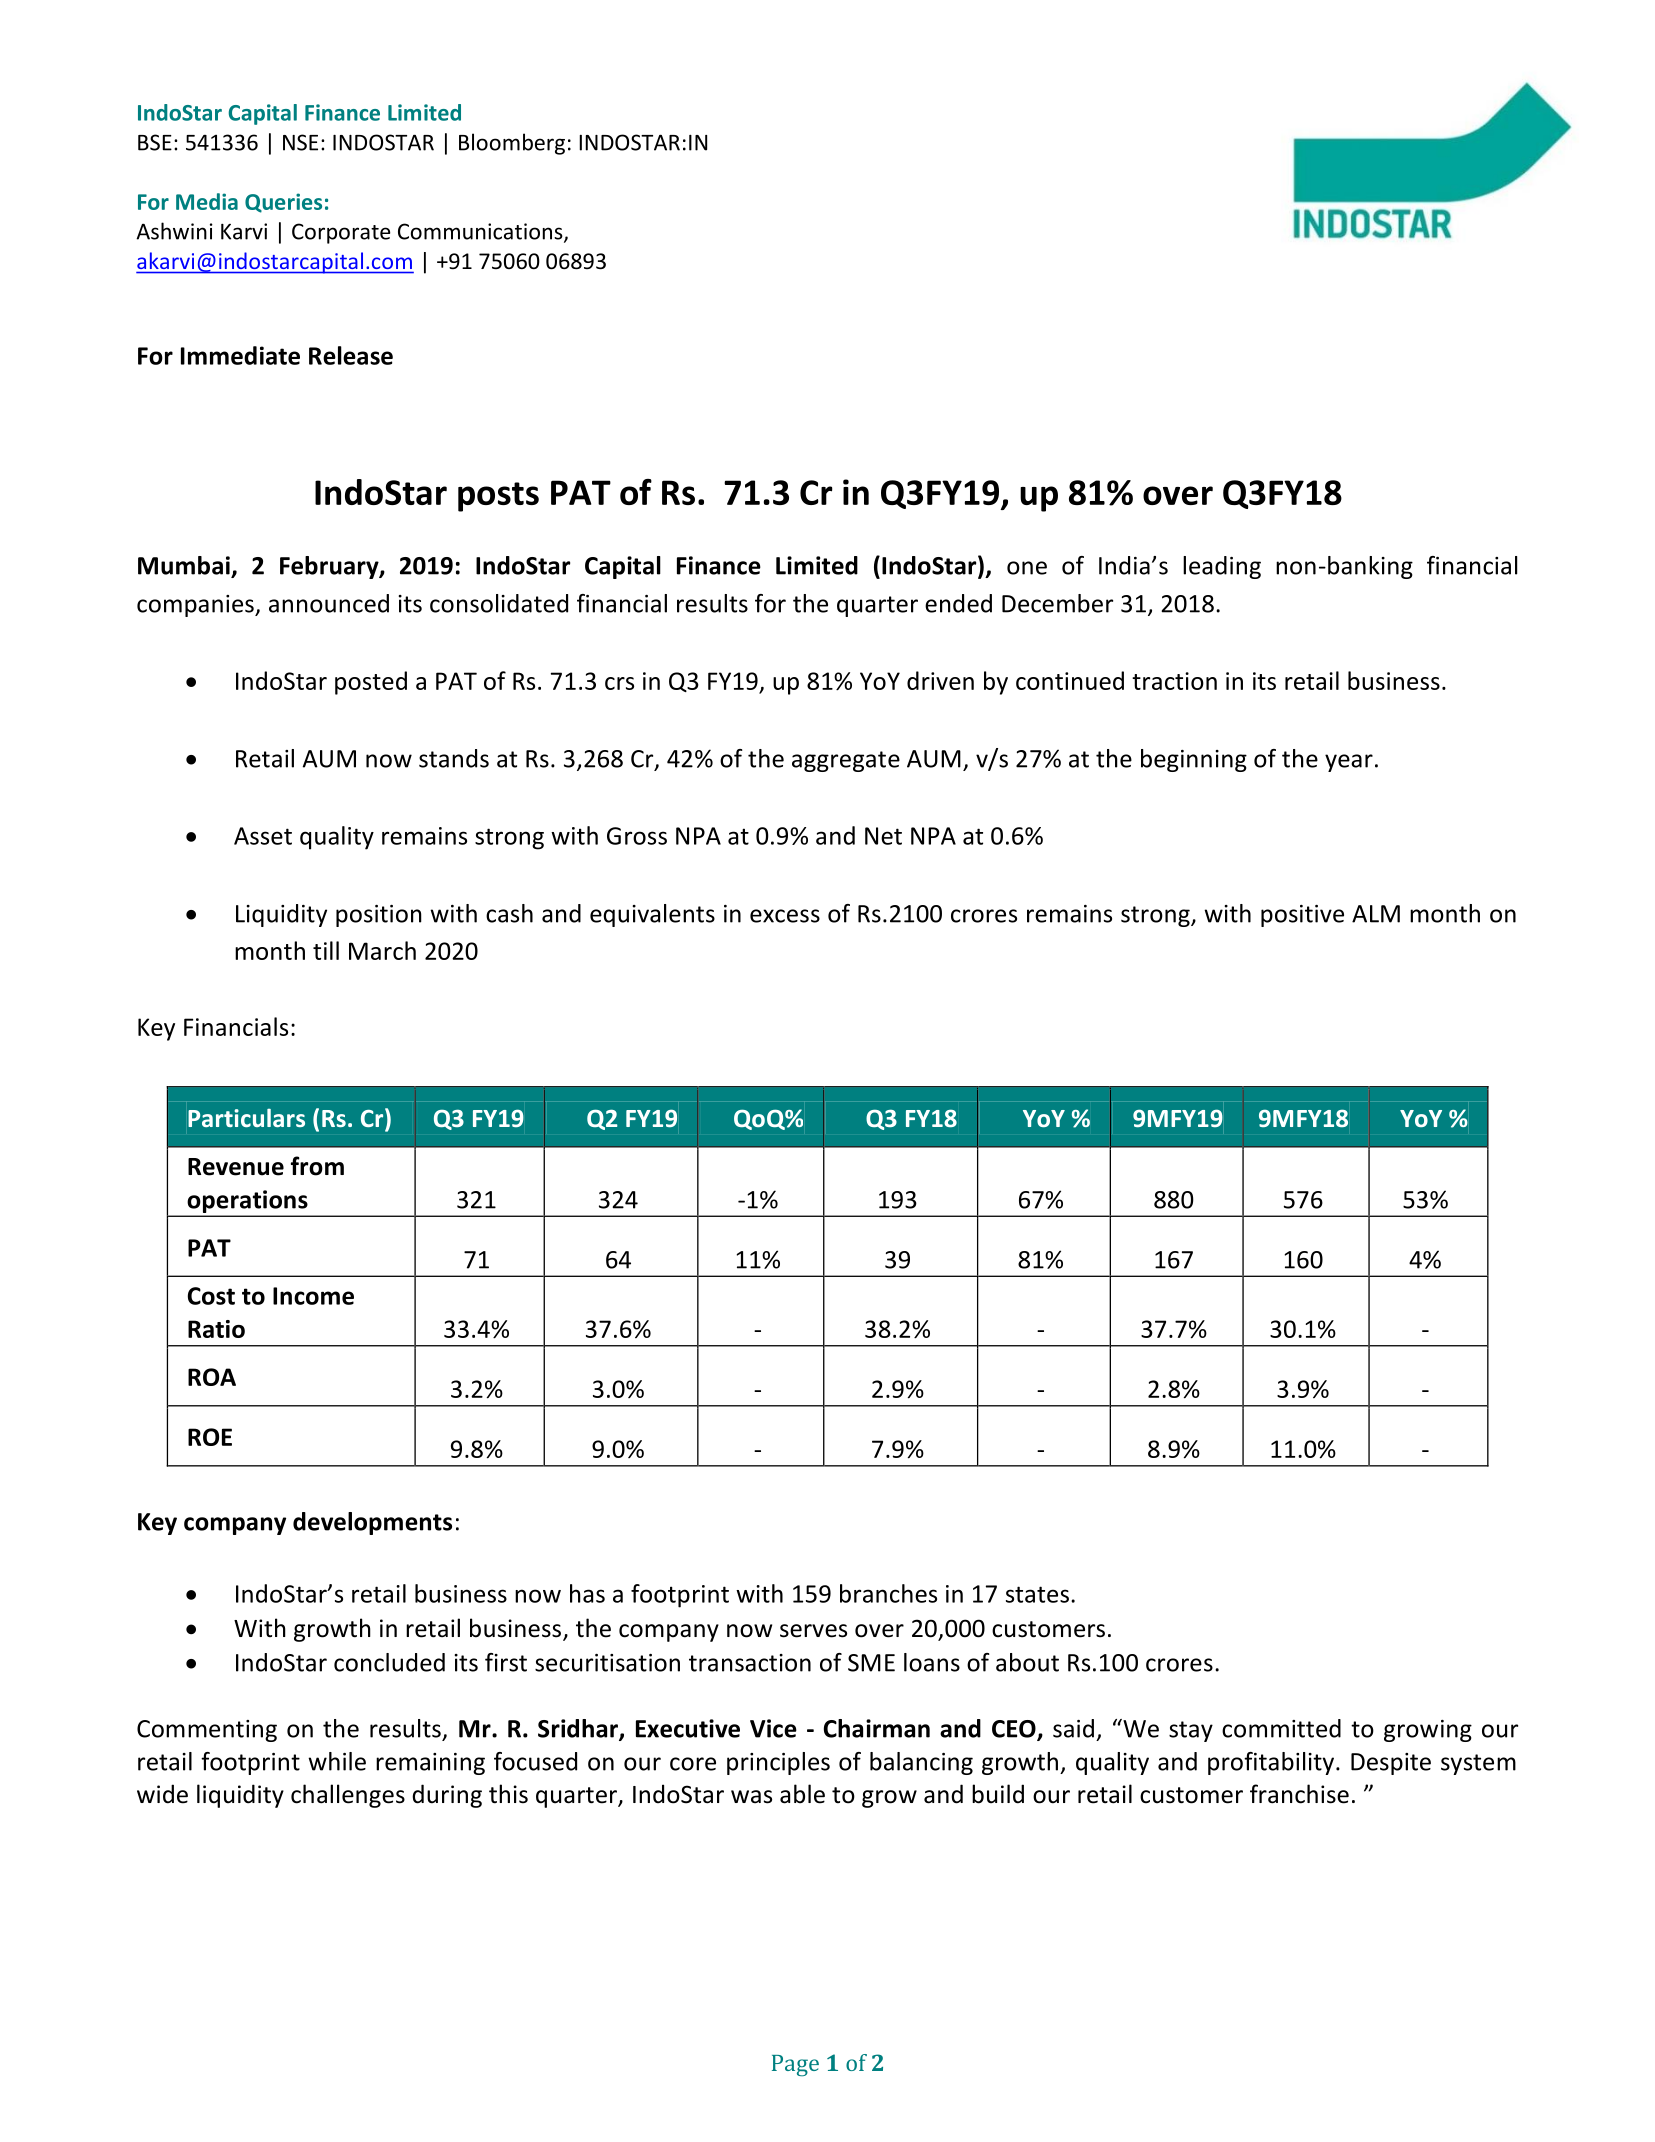 The width and height of the page is (1655, 2142). What do you see at coordinates (212, 1377) in the page?
I see `ROA` at bounding box center [212, 1377].
